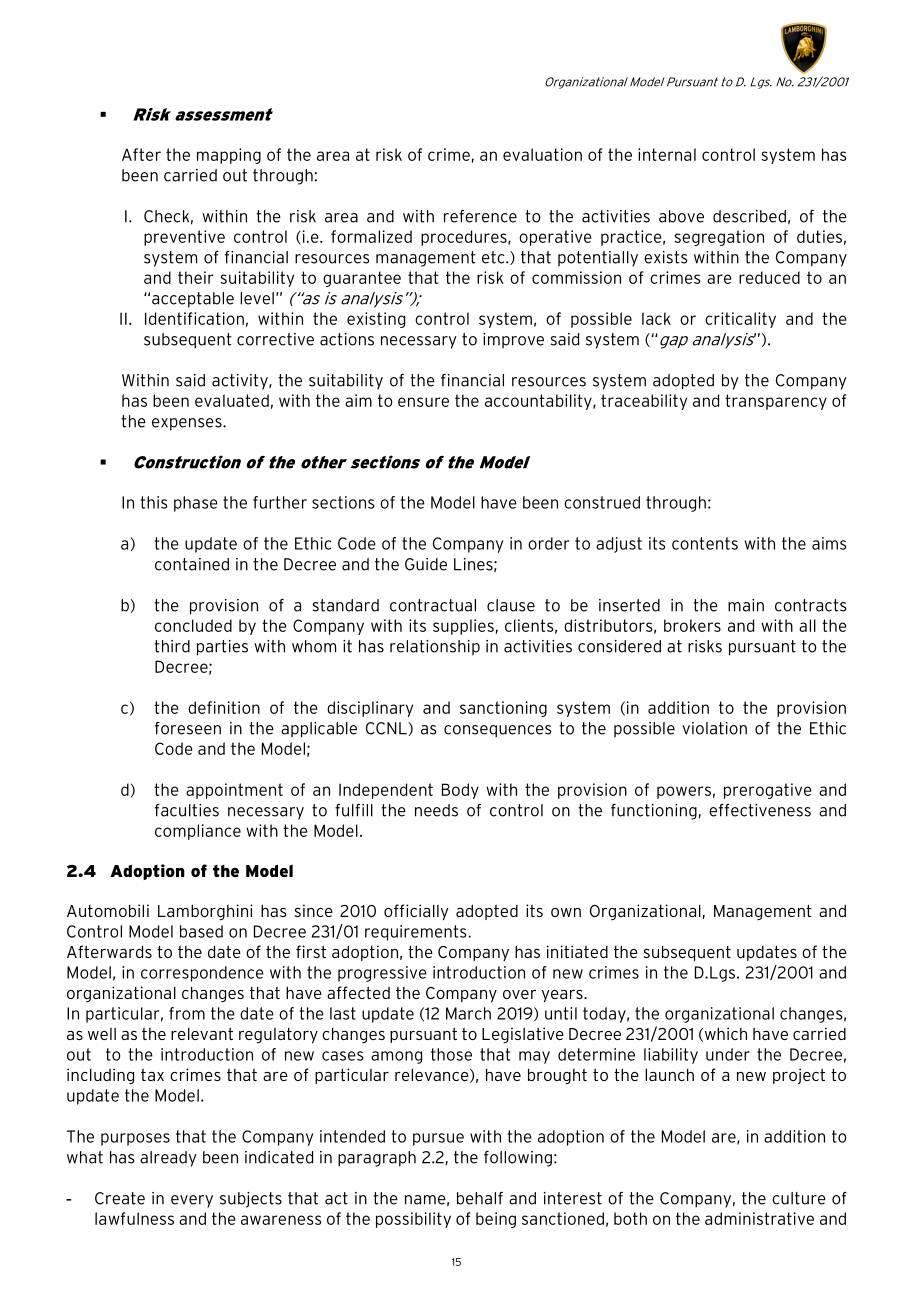 Image resolution: width=924 pixels, height=1308 pixels. Describe the element at coordinates (415, 933) in the screenshot. I see `requirements` at that location.
